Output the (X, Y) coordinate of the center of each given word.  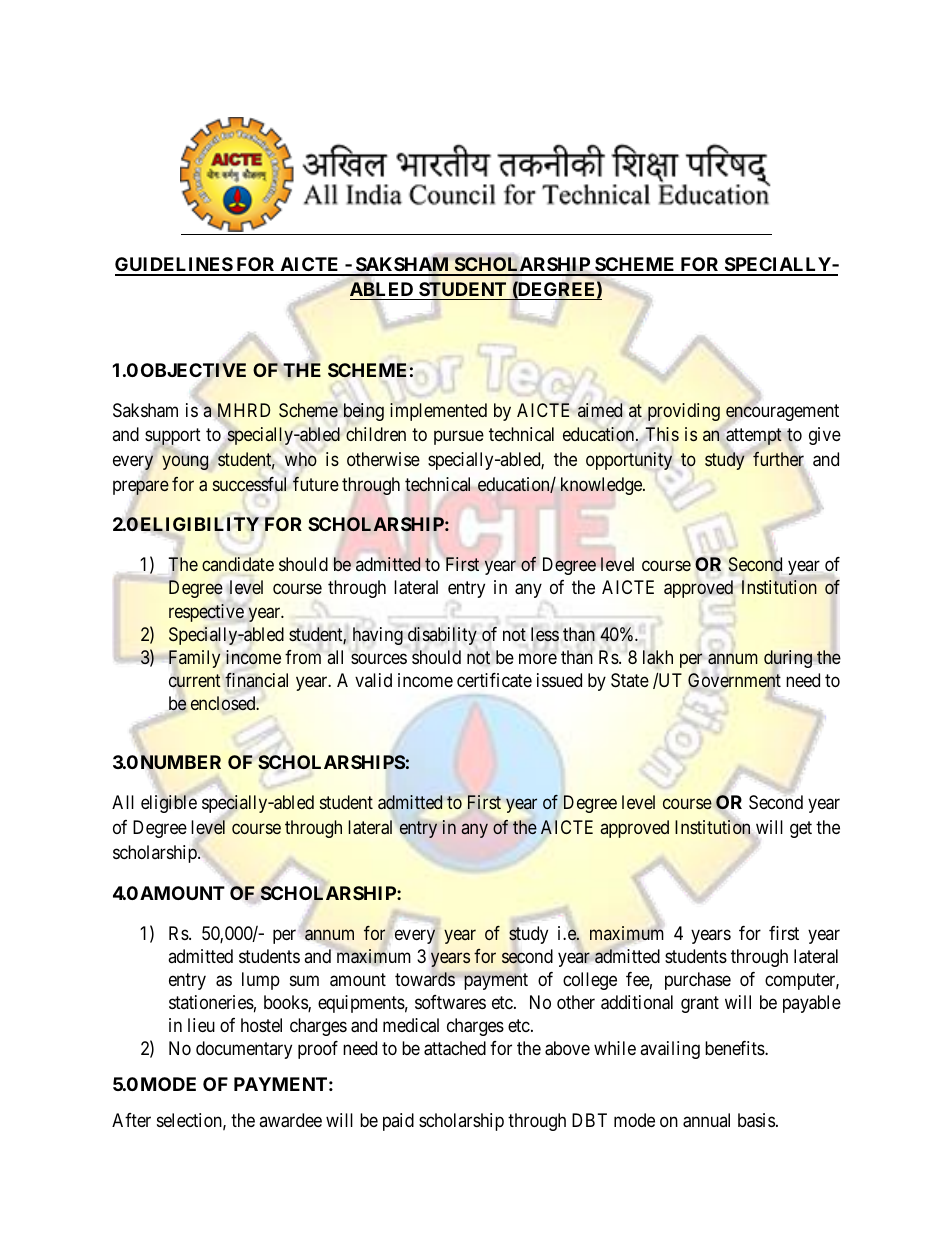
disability (442, 636)
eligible (169, 804)
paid (398, 1122)
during (788, 659)
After (131, 1120)
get (801, 829)
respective (206, 613)
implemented (438, 412)
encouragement (782, 414)
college (590, 981)
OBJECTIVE (193, 371)
